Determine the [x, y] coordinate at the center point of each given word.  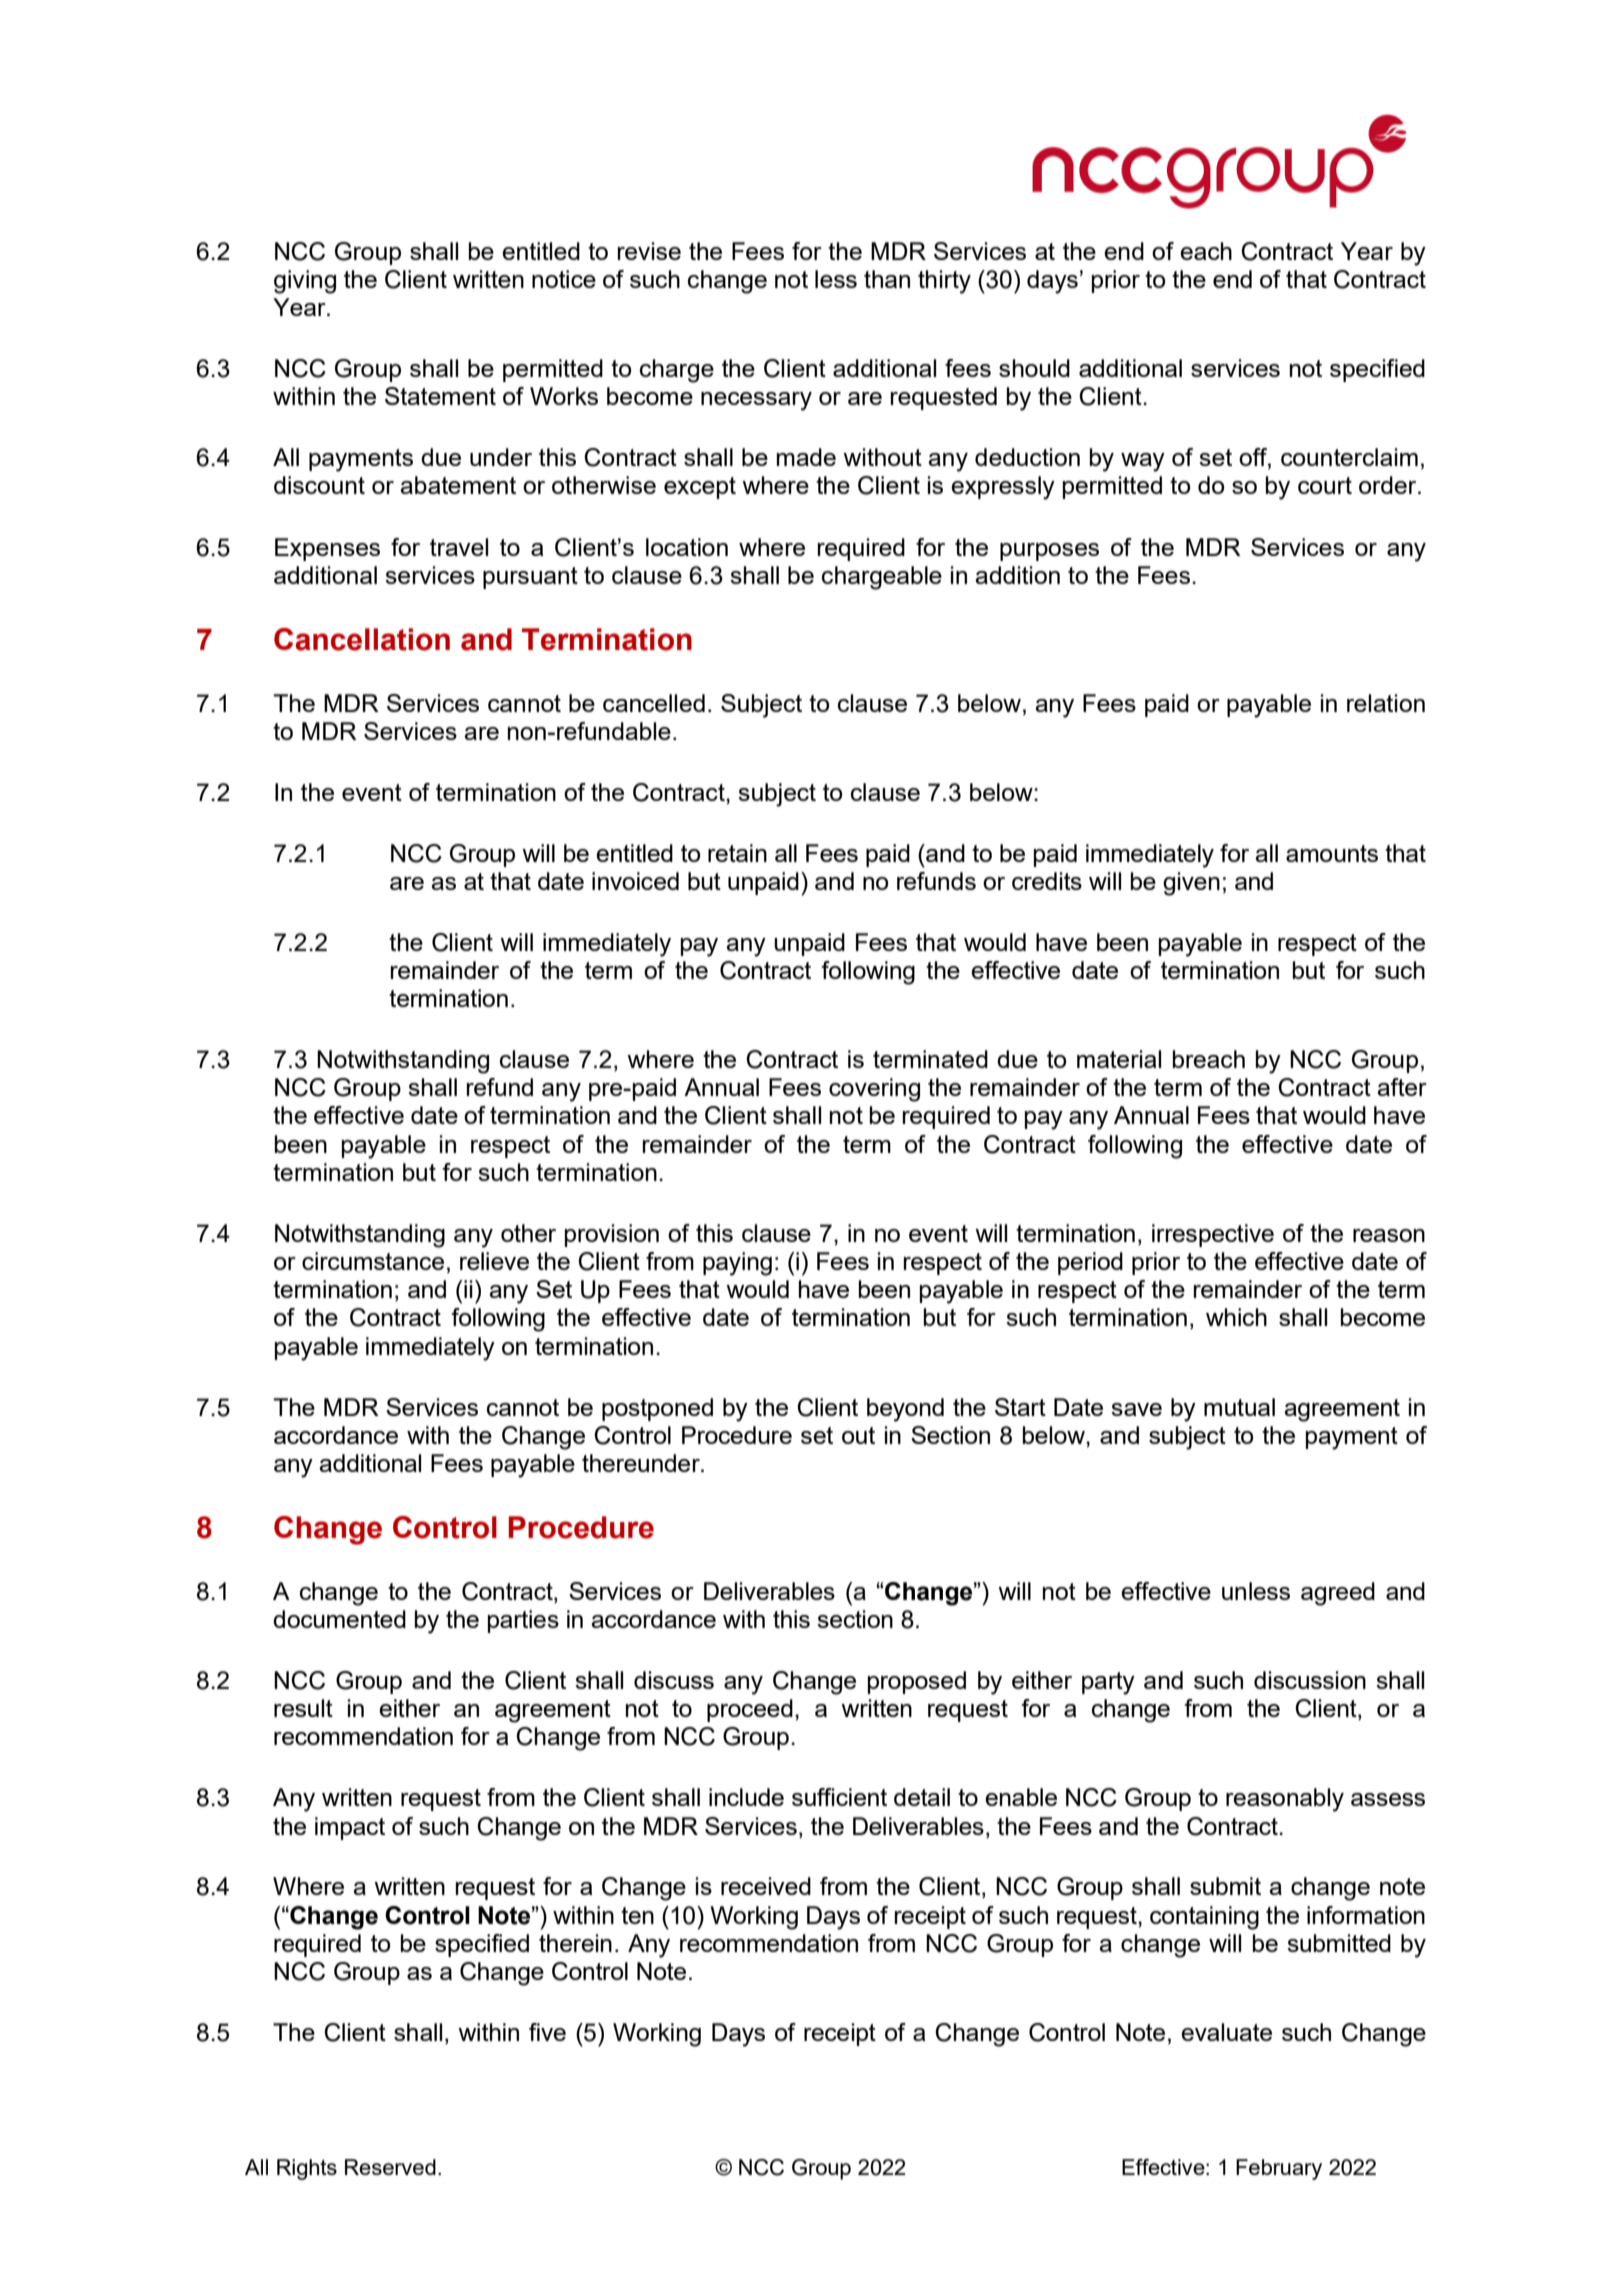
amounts [1332, 853]
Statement [440, 396]
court [1325, 485]
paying [737, 1264]
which [1236, 1317]
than [887, 279]
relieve [494, 1261]
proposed [917, 1682]
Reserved [390, 2167]
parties [523, 1621]
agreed [1338, 1594]
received [766, 1886]
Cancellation [362, 639]
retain [737, 853]
